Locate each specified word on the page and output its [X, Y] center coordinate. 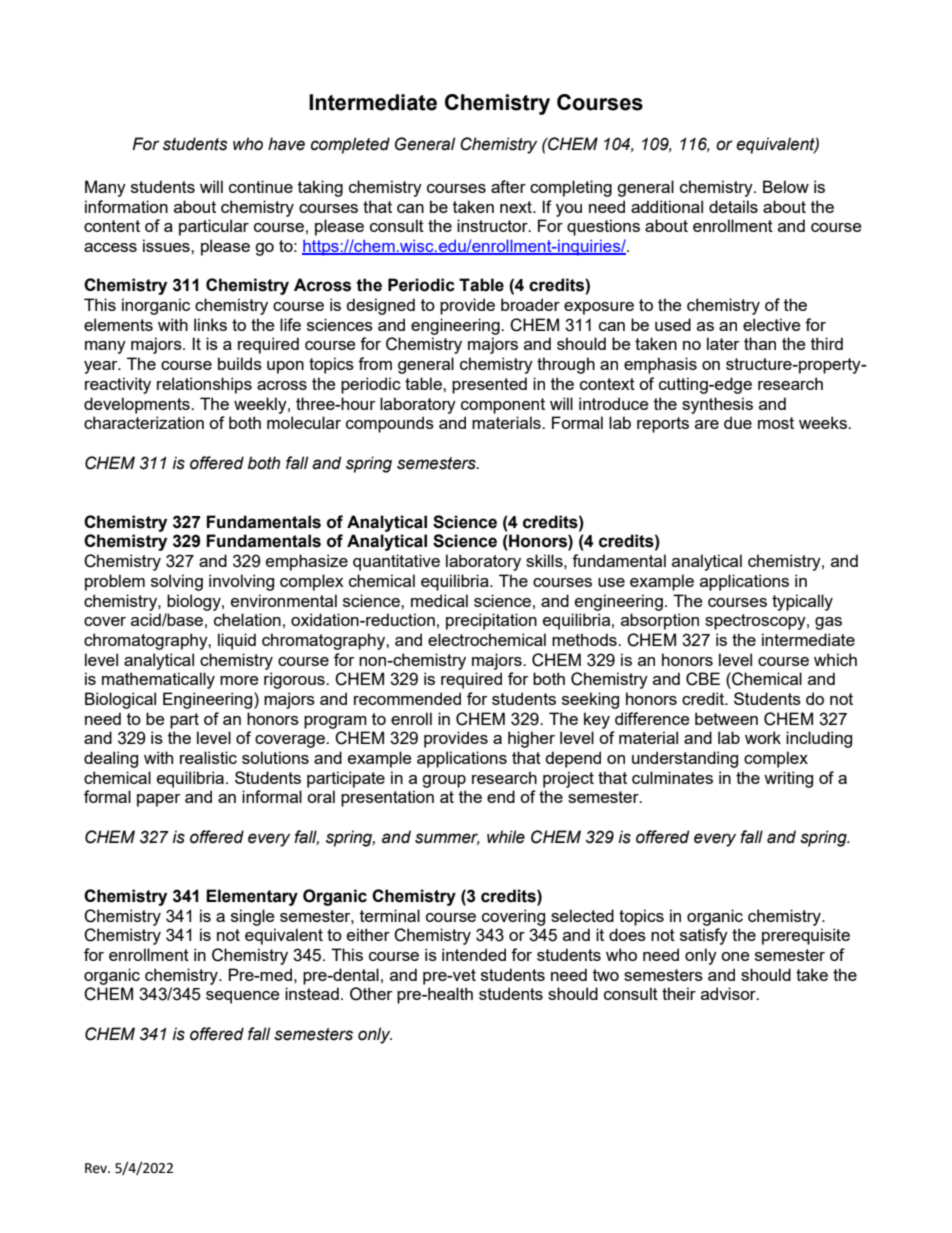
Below [786, 186]
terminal [390, 915]
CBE [703, 679]
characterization [144, 422]
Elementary [252, 897]
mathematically [158, 680]
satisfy [704, 936]
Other [371, 994]
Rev [97, 1168]
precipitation [491, 621]
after [508, 186]
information [126, 206]
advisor [729, 993]
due [738, 422]
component [503, 406]
